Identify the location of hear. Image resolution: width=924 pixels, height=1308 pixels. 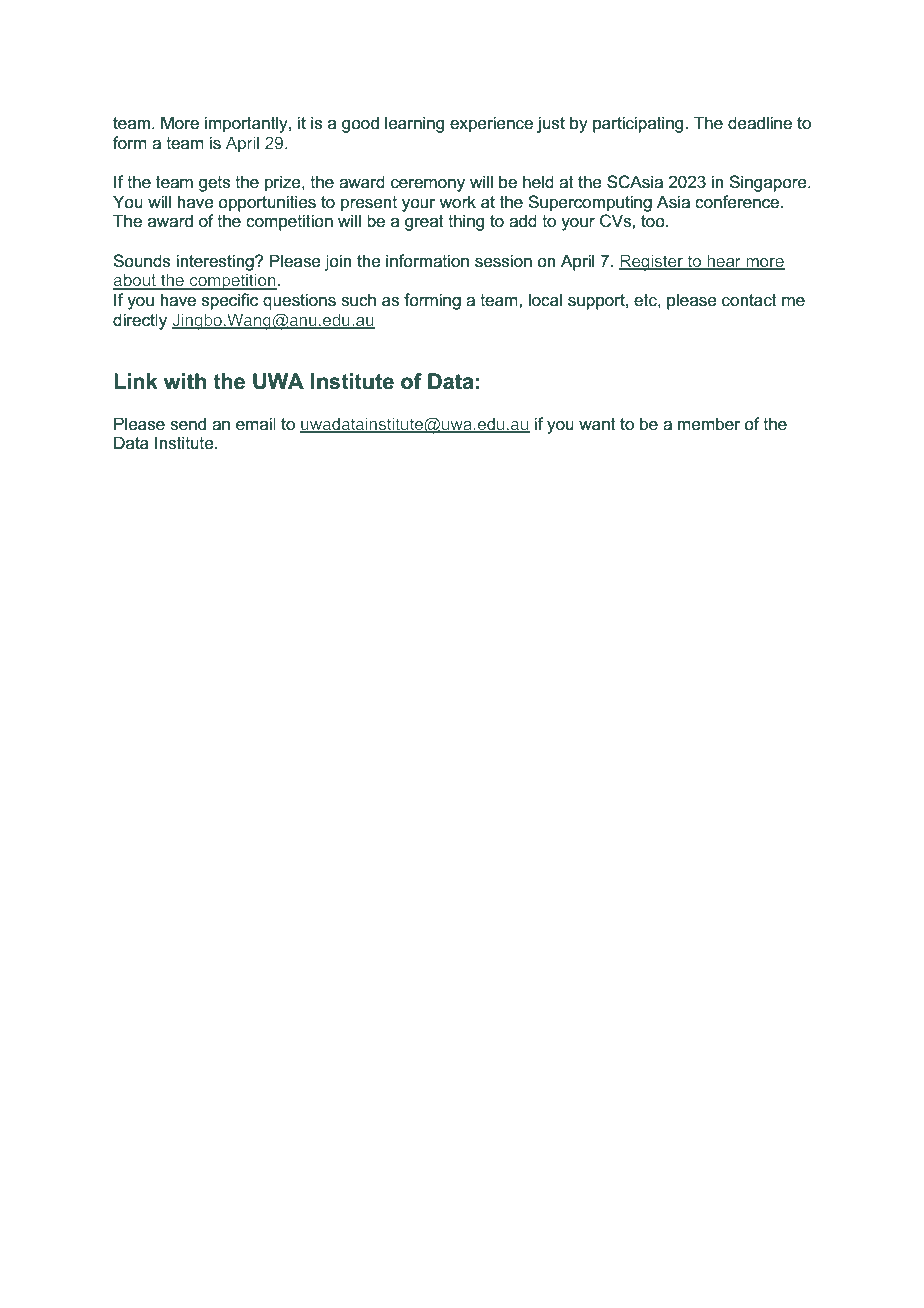
(724, 262).
